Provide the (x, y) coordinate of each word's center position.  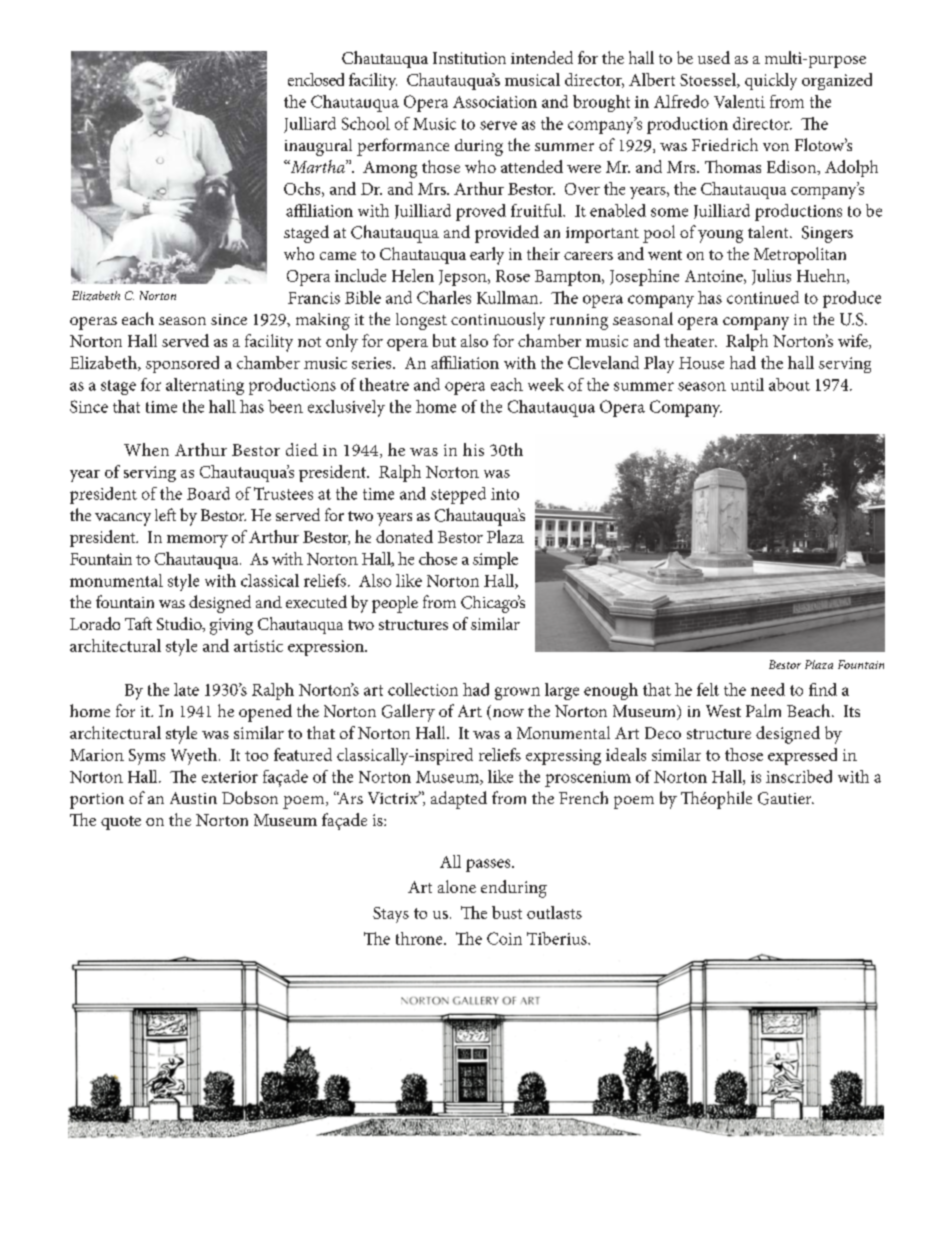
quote (121, 823)
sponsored (182, 364)
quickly (771, 81)
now (507, 714)
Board (208, 493)
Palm (763, 710)
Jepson (464, 278)
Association (495, 102)
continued (763, 297)
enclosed (316, 79)
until (747, 384)
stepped (458, 495)
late (186, 689)
